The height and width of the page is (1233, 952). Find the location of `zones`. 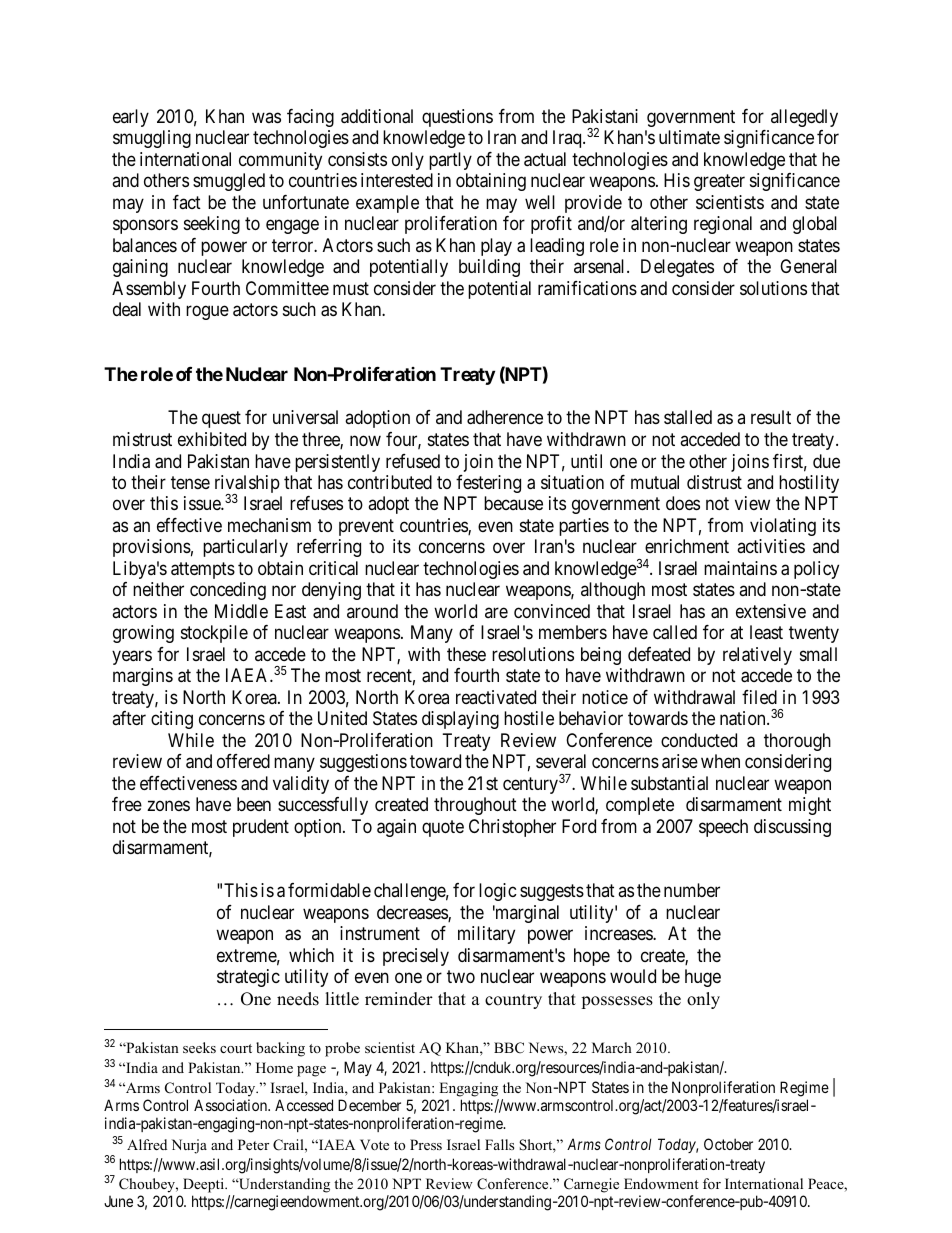

zones is located at coordinates (168, 806).
